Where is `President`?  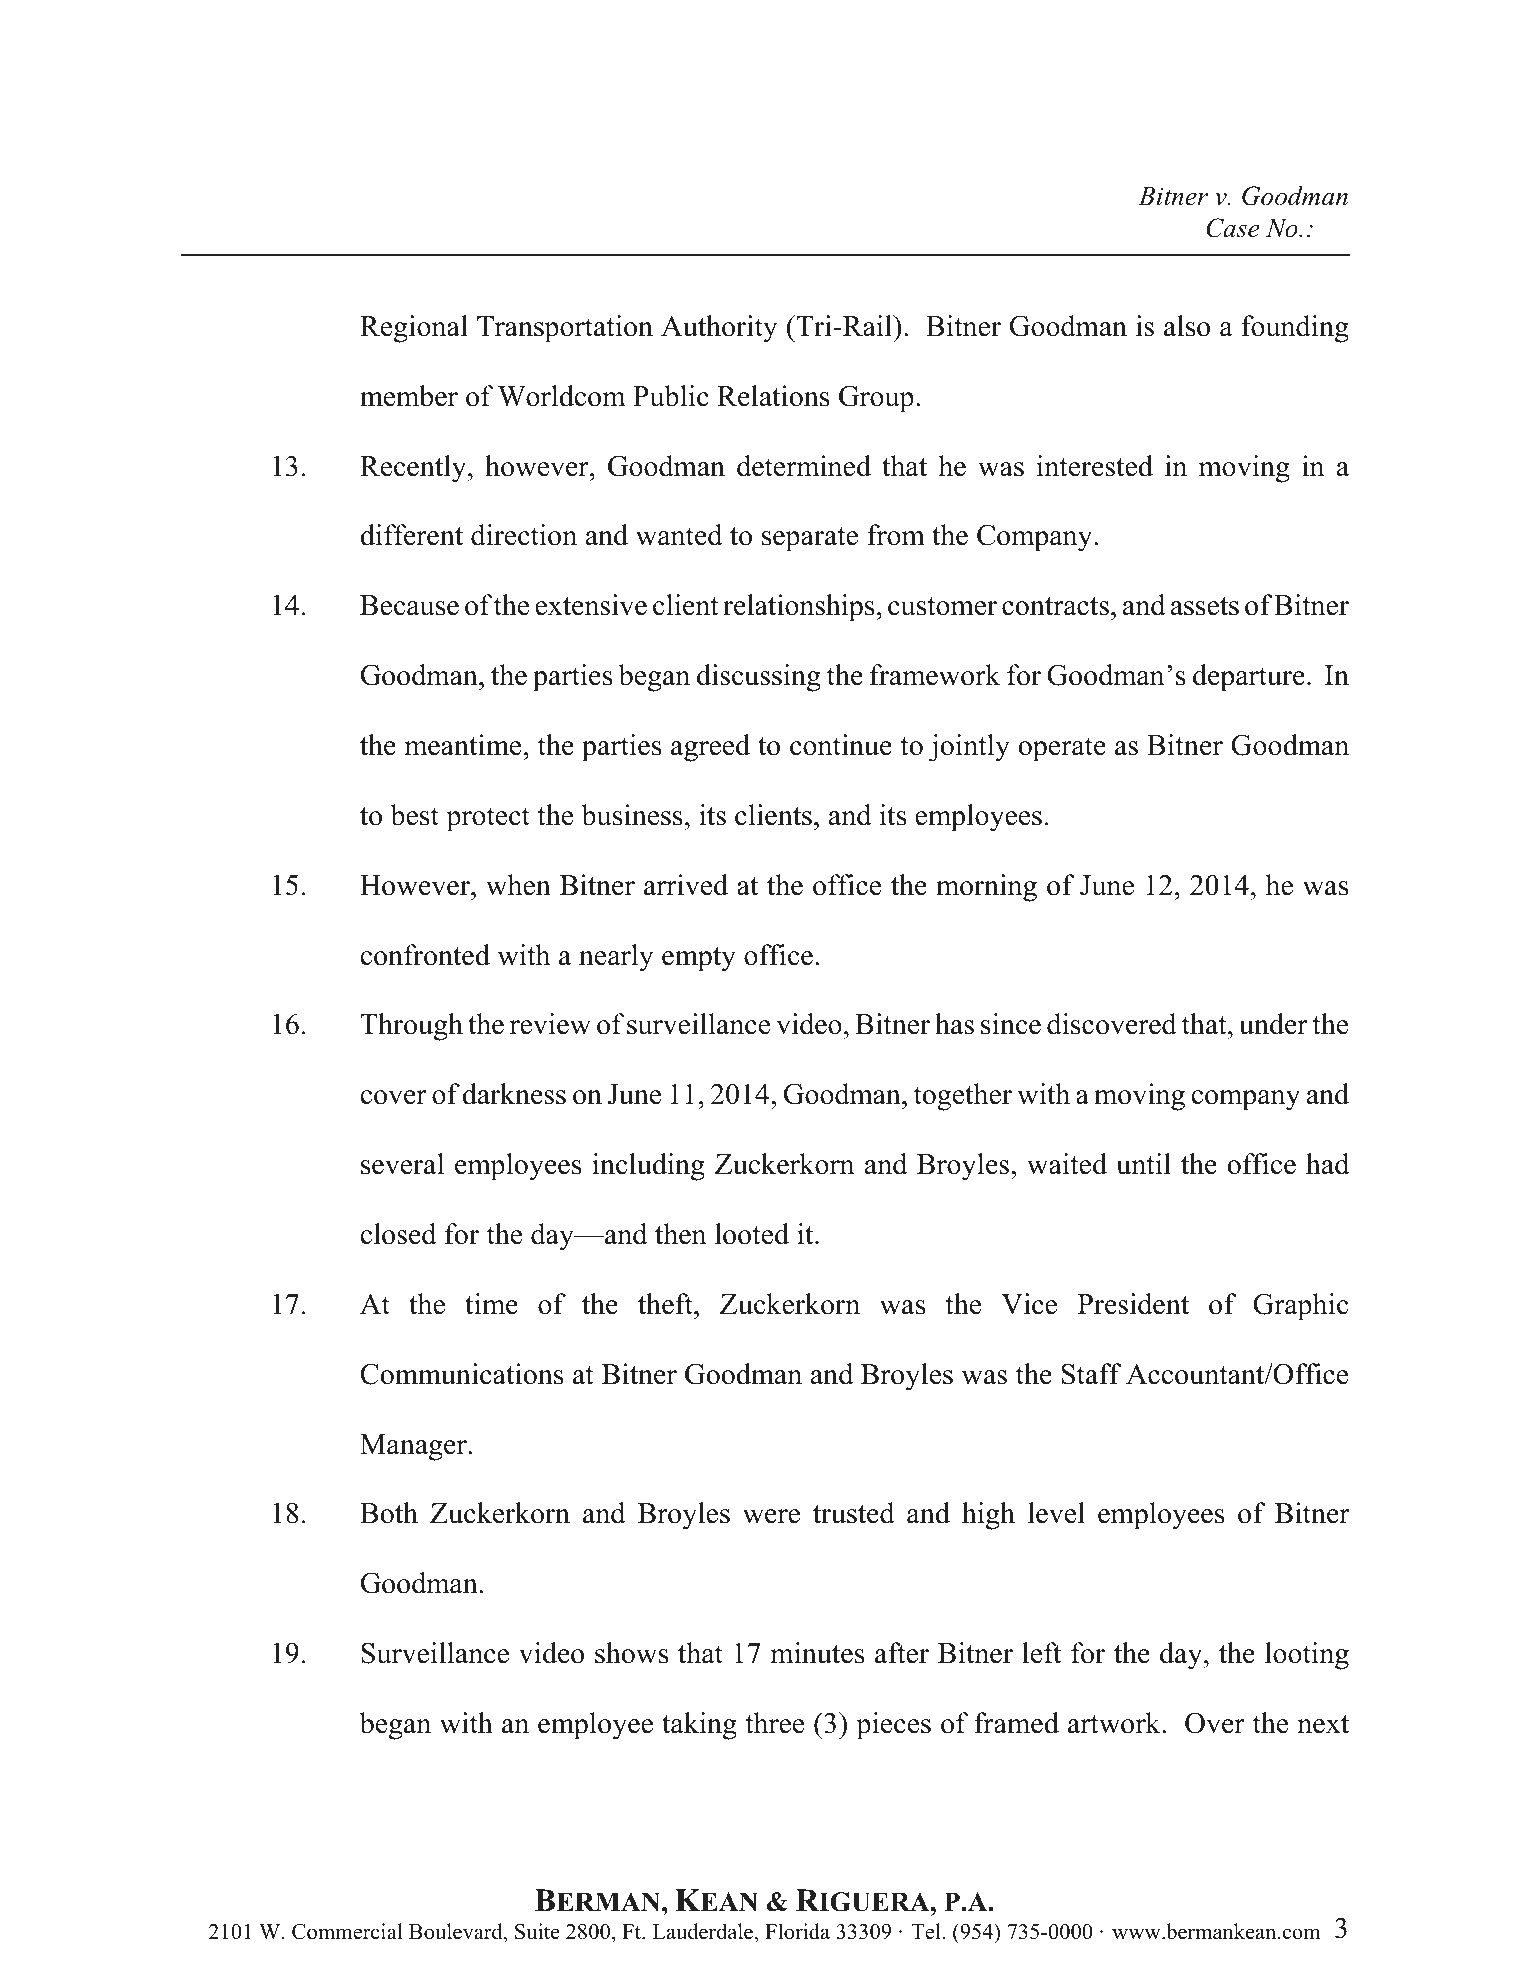 President is located at coordinates (1133, 1304).
